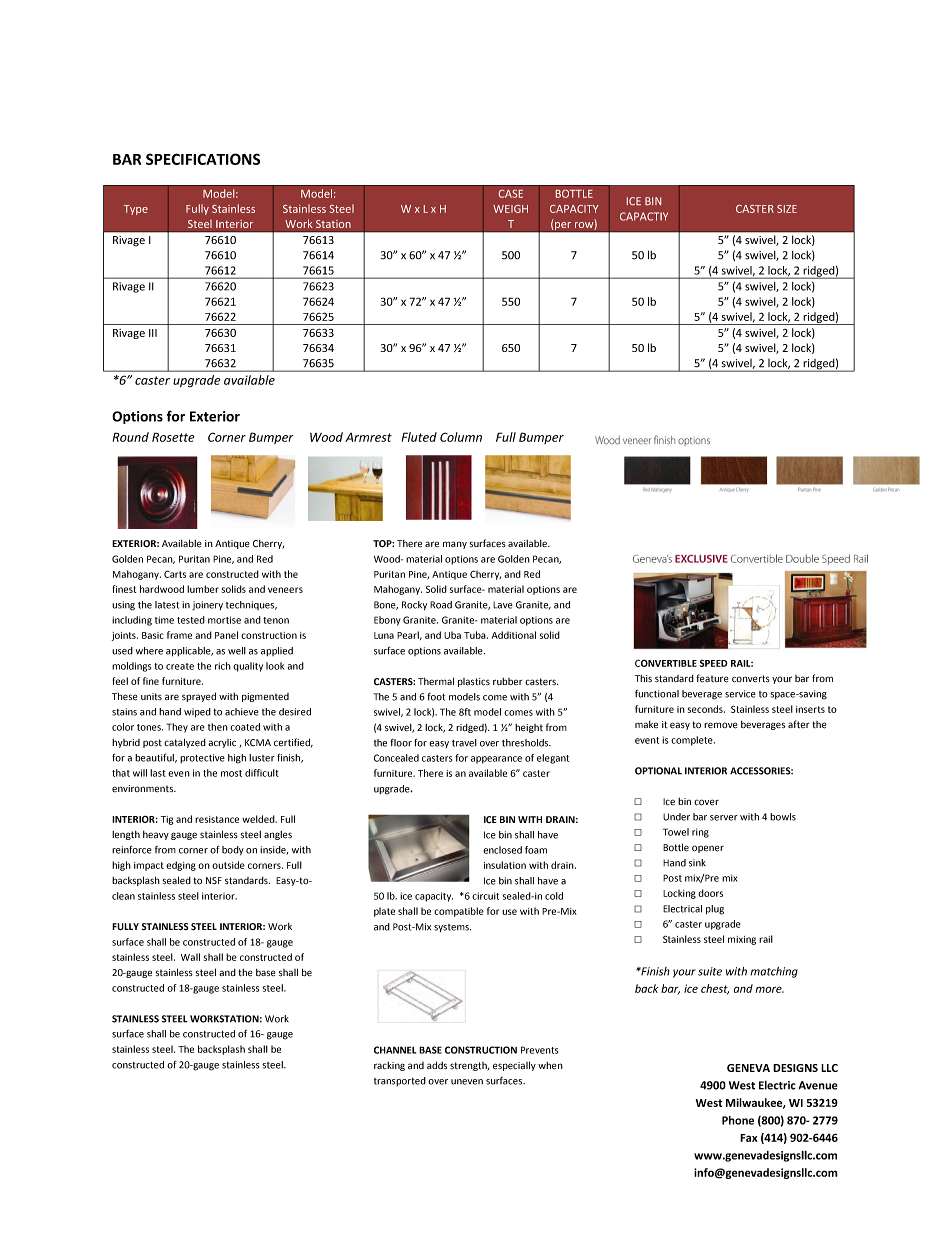 This screenshot has height=1233, width=952. What do you see at coordinates (469, 1066) in the screenshot?
I see `strength` at bounding box center [469, 1066].
